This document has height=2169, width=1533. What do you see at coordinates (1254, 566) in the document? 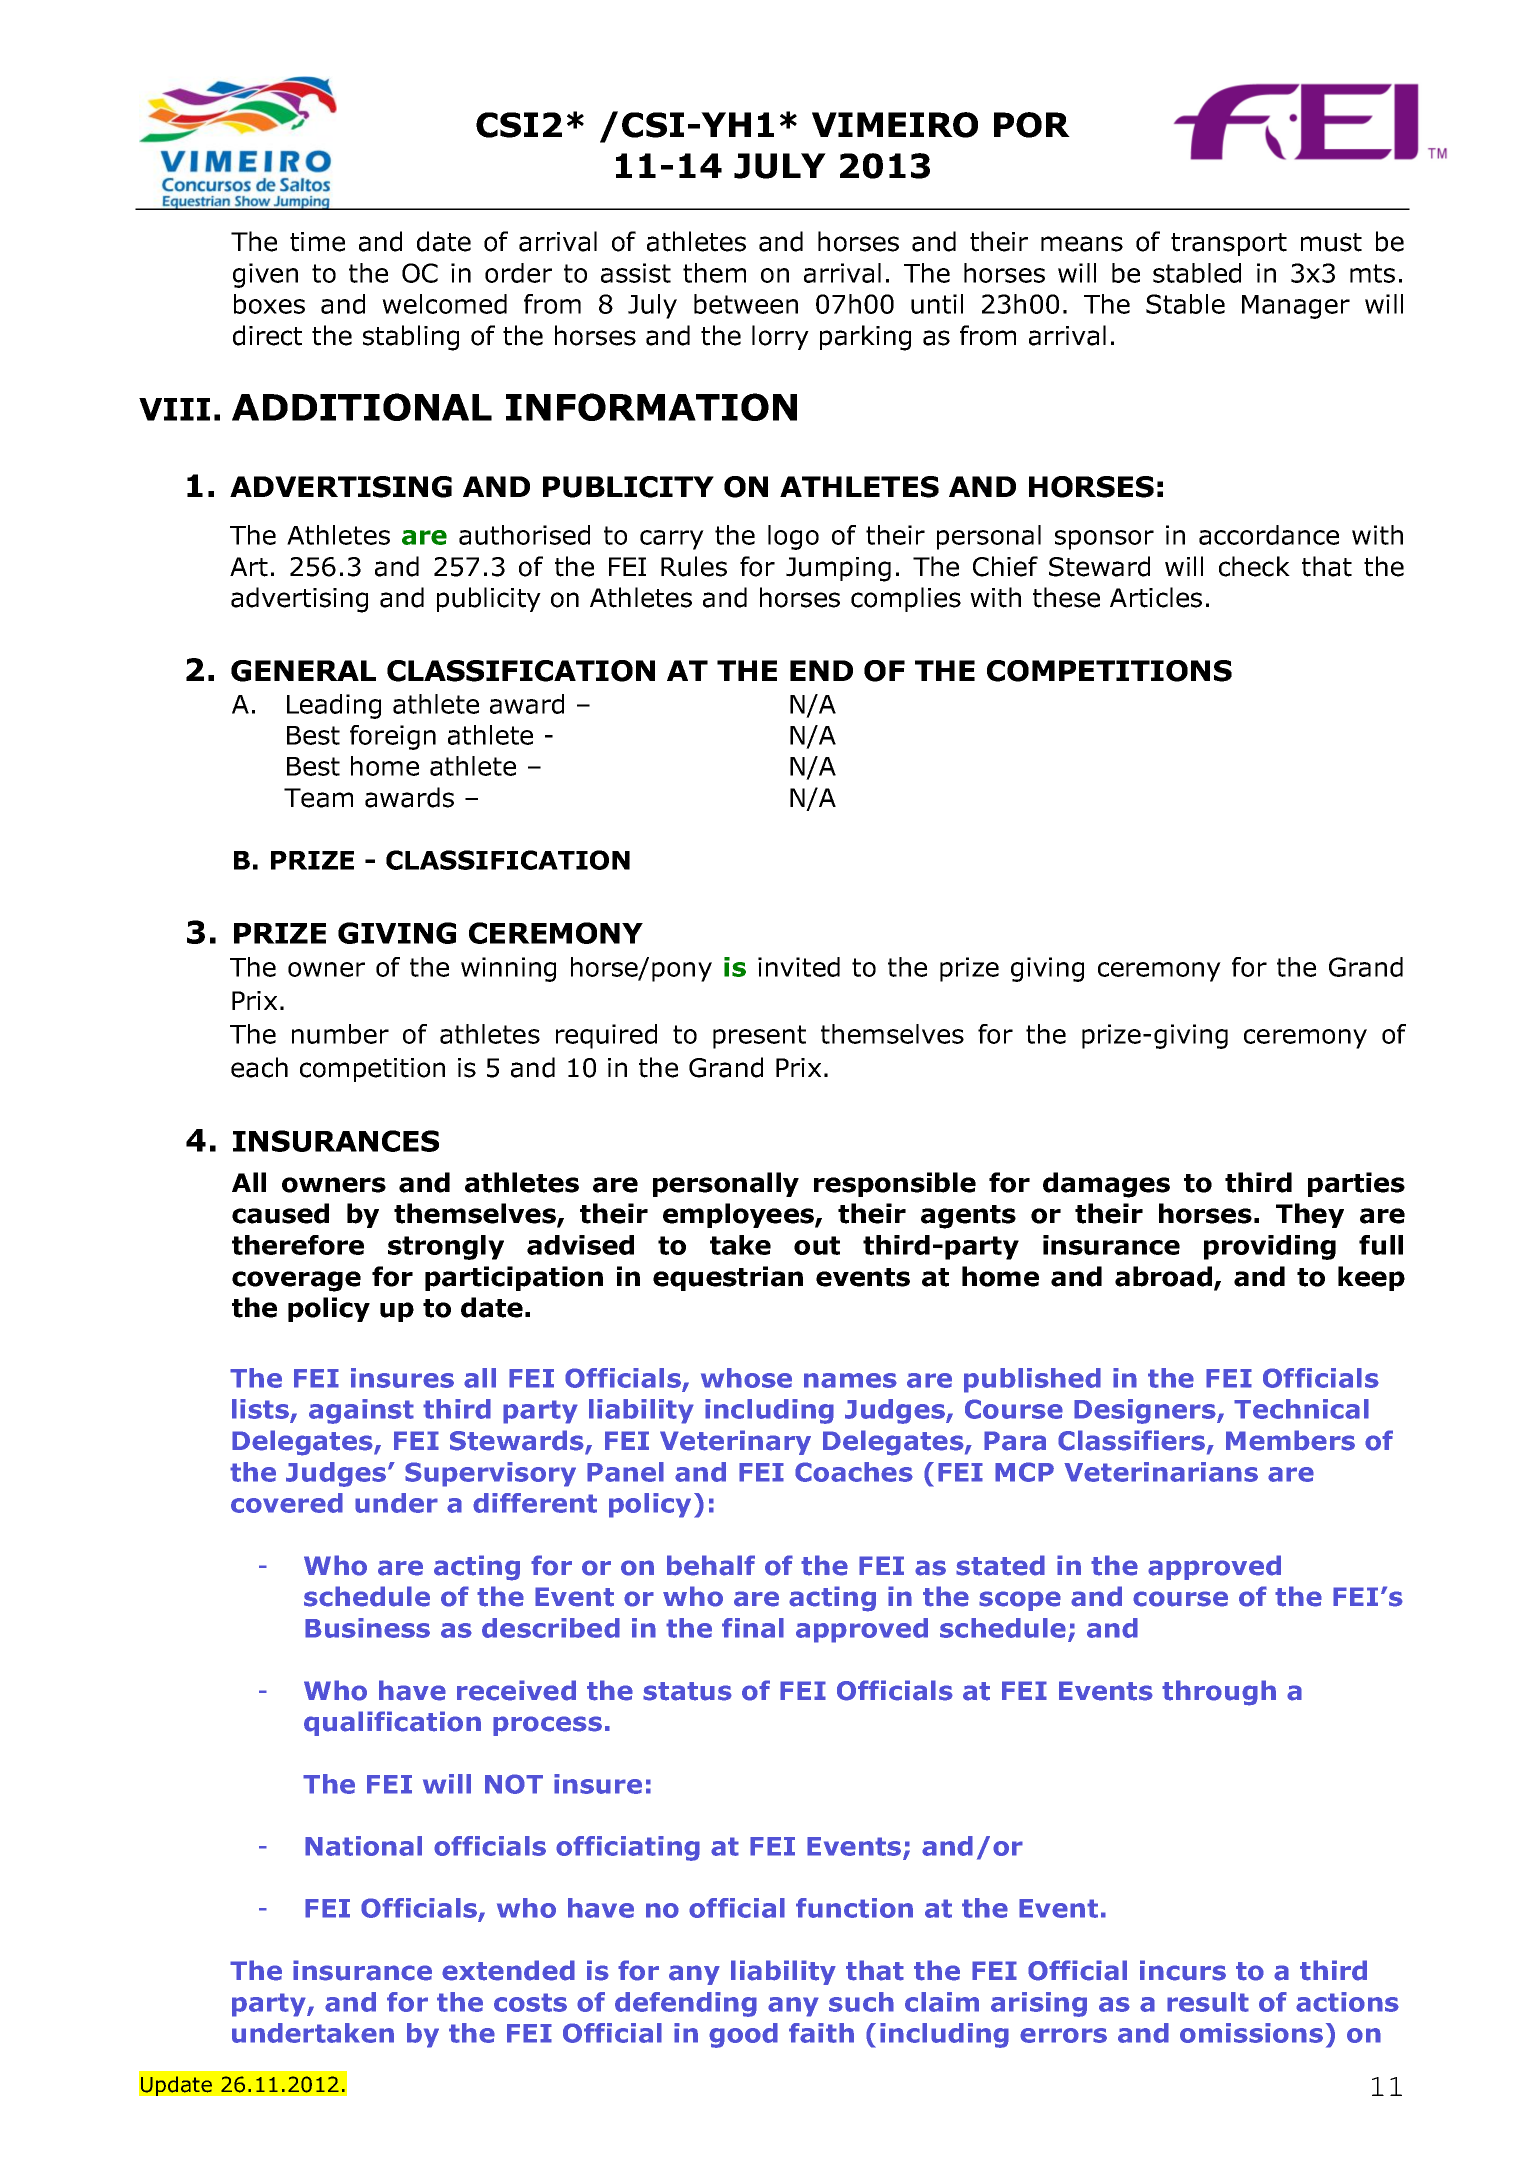
I see `check` at bounding box center [1254, 566].
